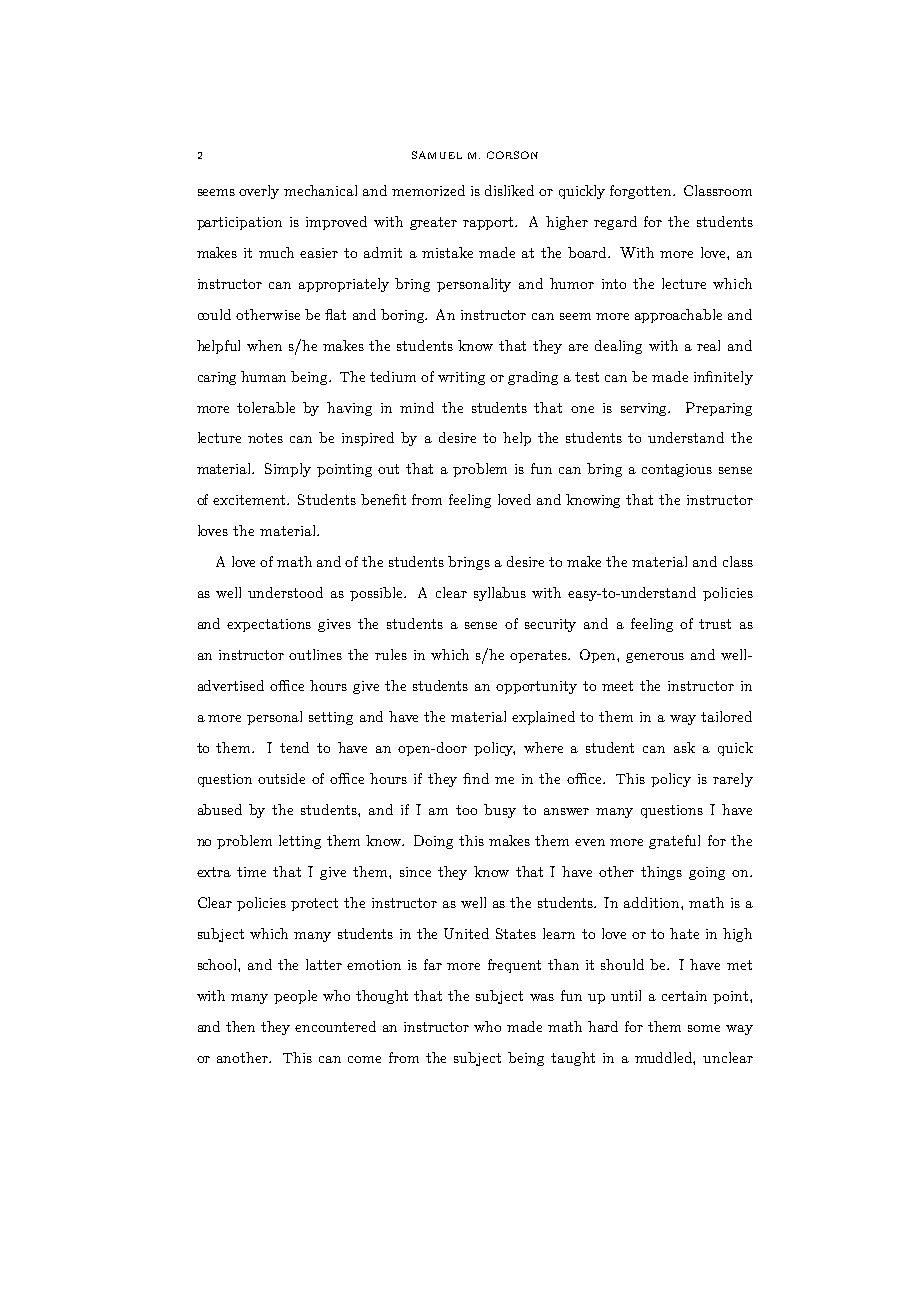 This page has width=924, height=1308. I want to click on letting, so click(300, 842).
